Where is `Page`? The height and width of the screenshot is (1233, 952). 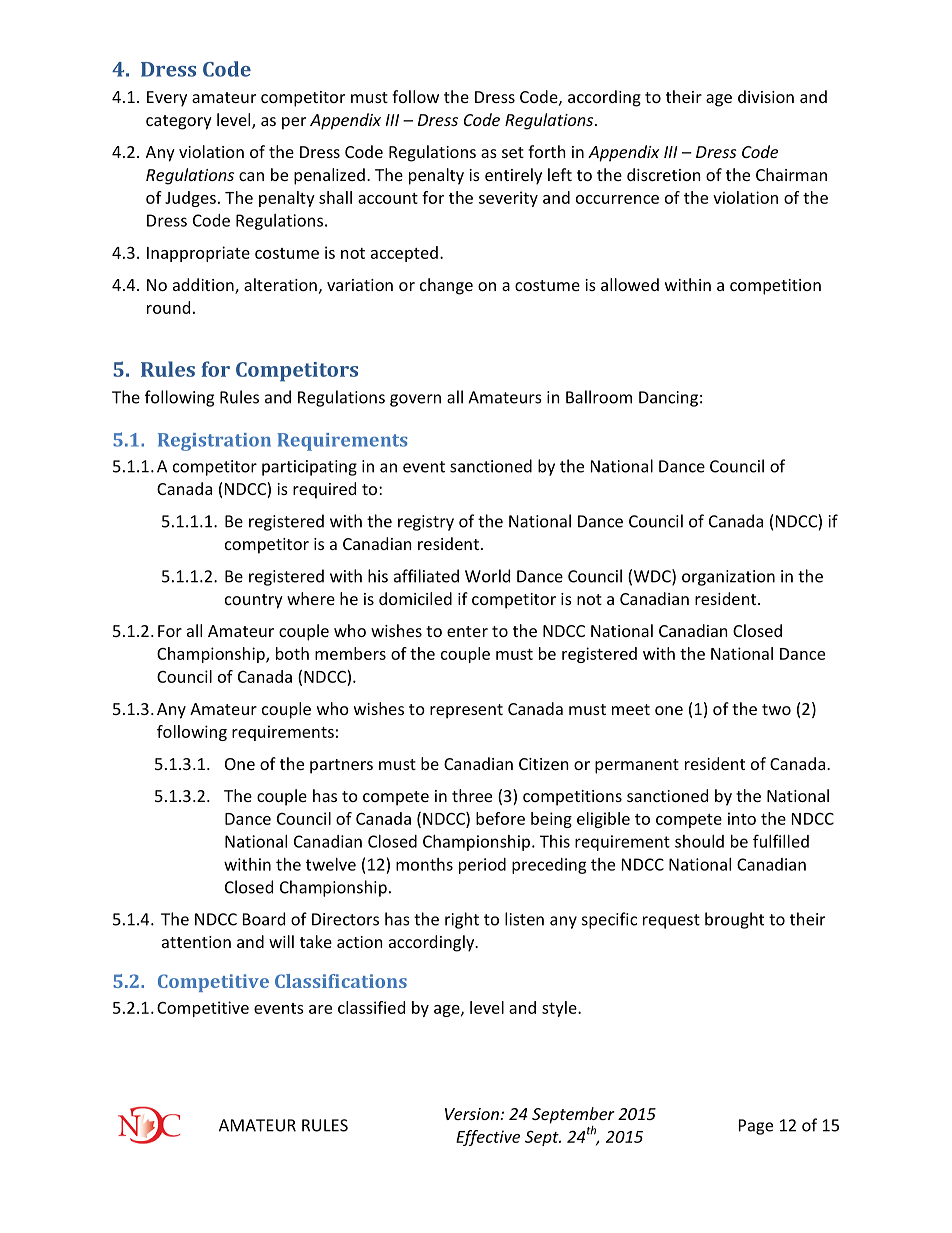
Page is located at coordinates (756, 1127).
